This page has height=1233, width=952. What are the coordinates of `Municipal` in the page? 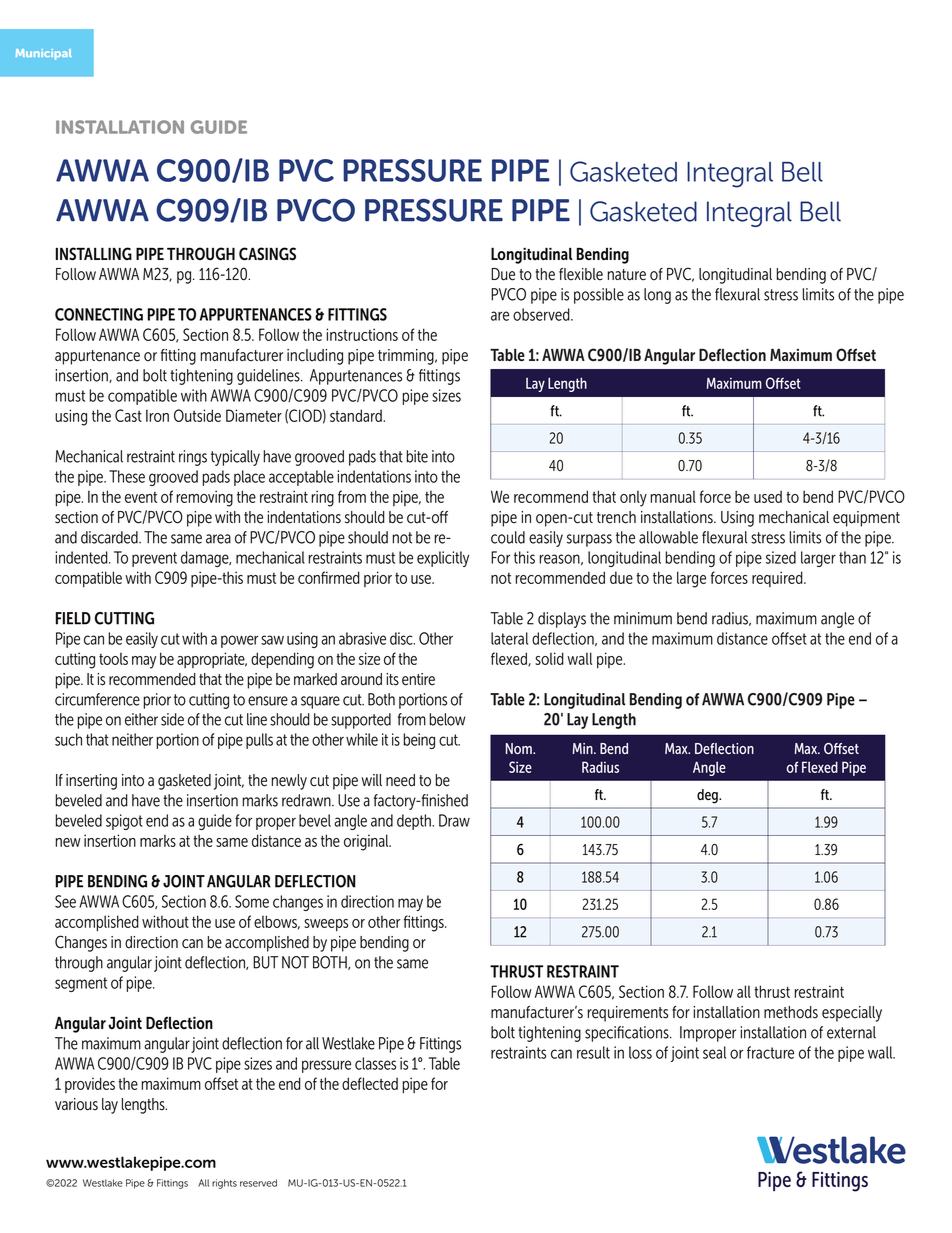 It's located at (44, 54).
